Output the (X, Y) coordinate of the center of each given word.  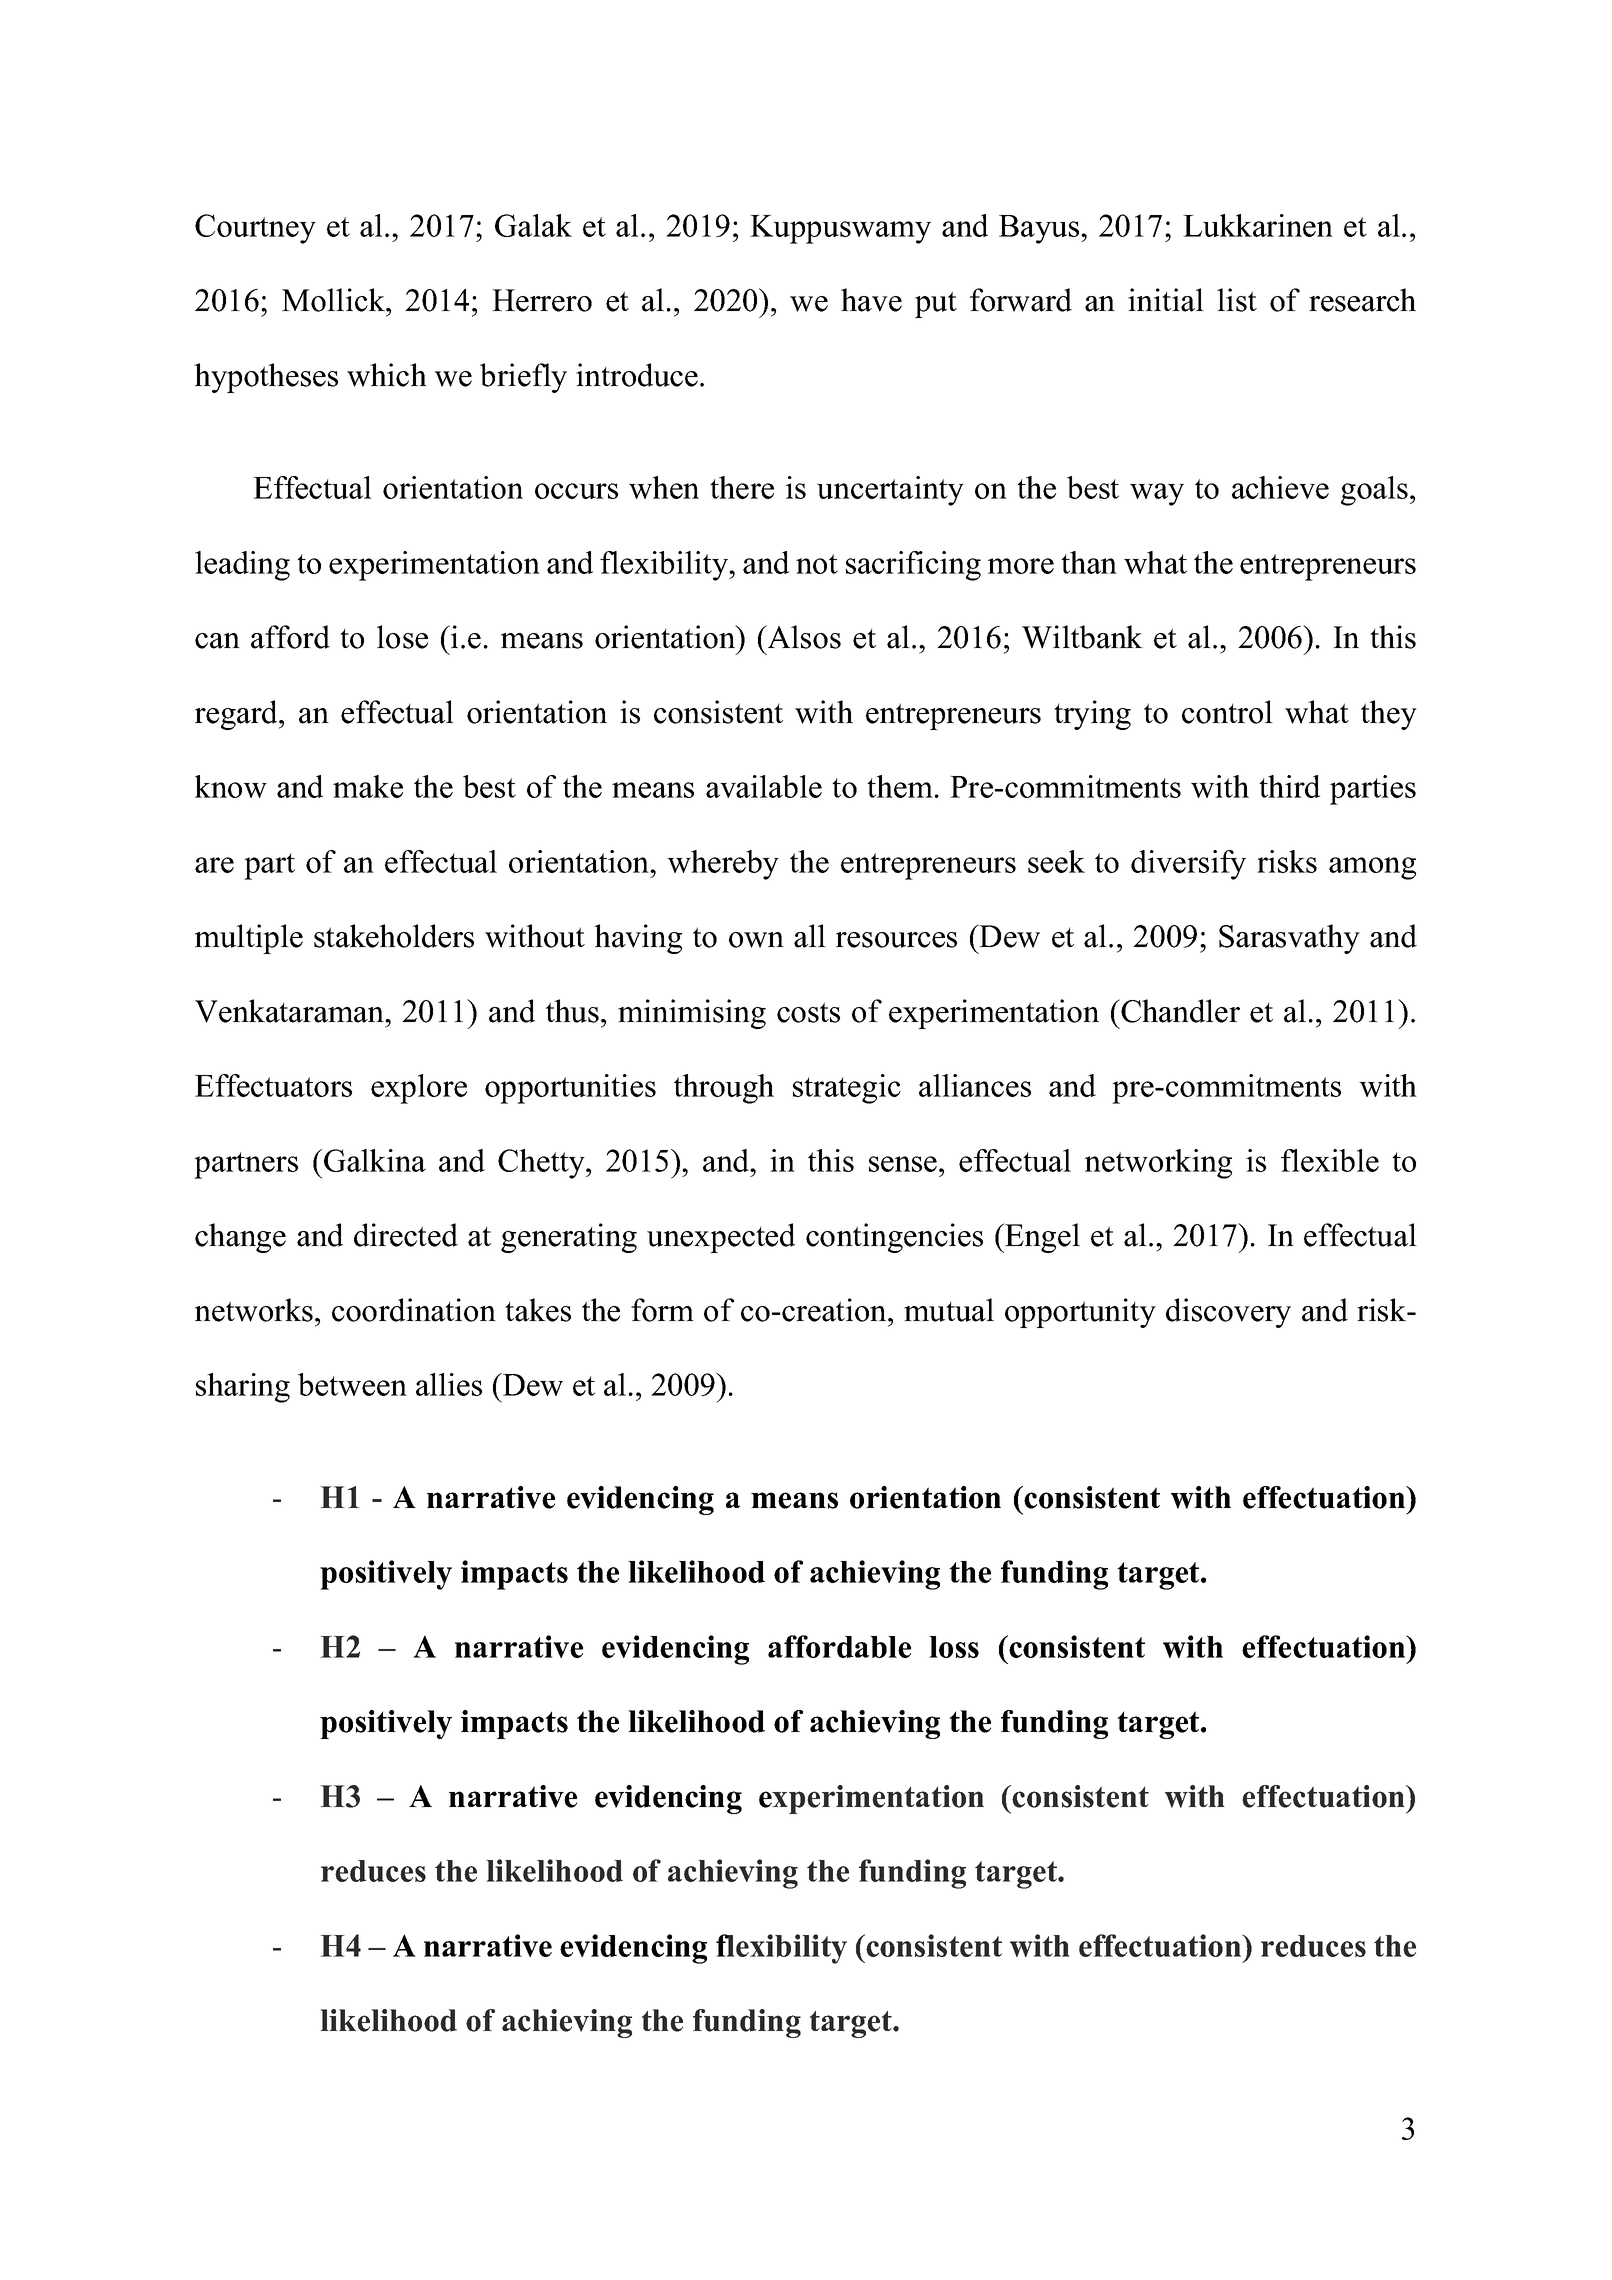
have (871, 300)
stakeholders (394, 936)
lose (402, 637)
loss (954, 1647)
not (817, 564)
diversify (1188, 865)
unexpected (721, 1238)
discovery (1228, 1313)
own (756, 940)
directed (406, 1235)
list (1237, 300)
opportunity (1080, 1313)
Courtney (255, 229)
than (1089, 562)
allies (449, 1384)
